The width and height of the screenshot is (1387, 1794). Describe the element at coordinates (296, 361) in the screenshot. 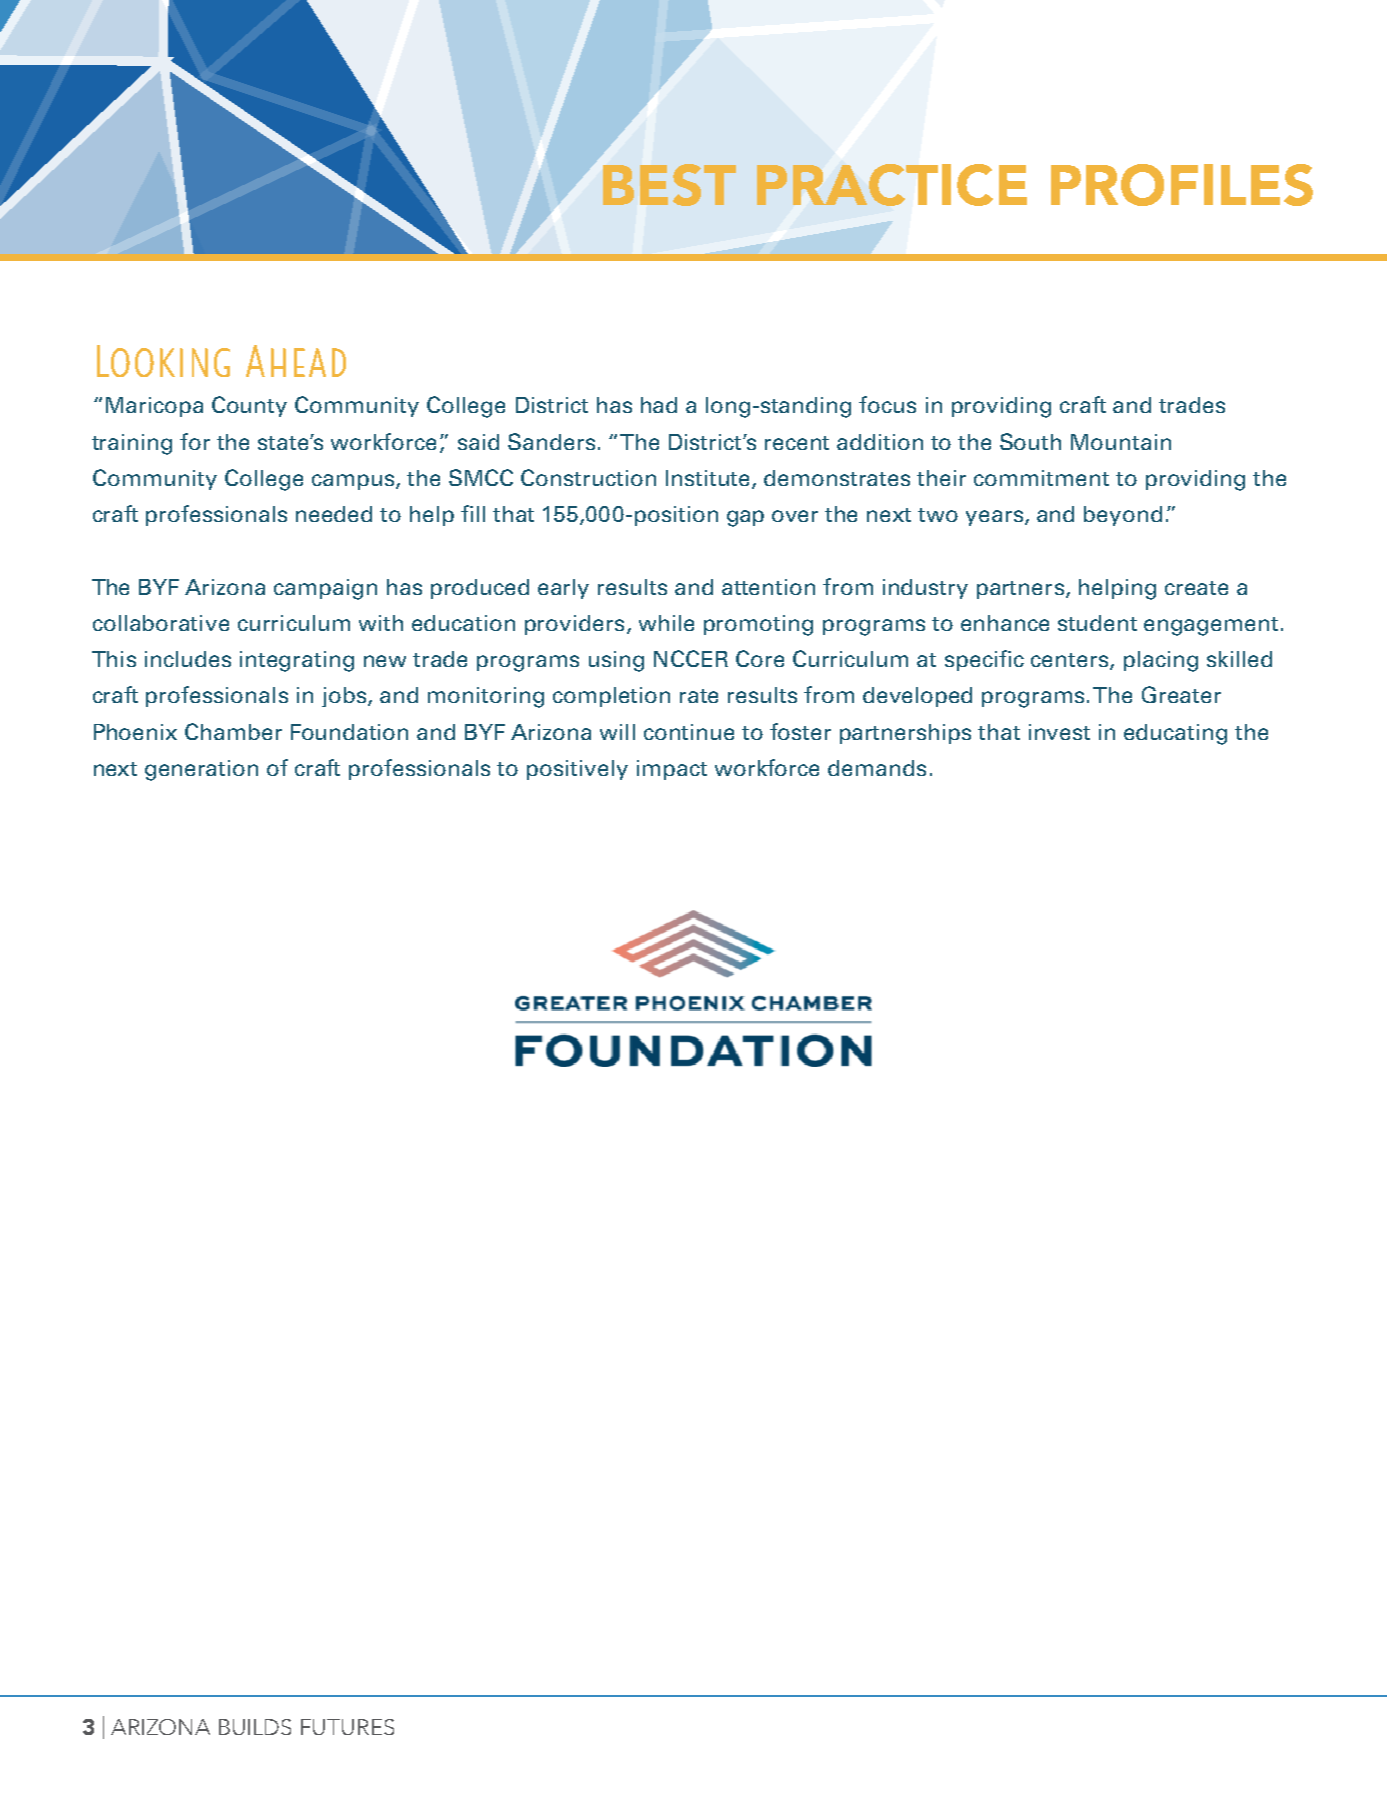

I see `Ahead` at that location.
